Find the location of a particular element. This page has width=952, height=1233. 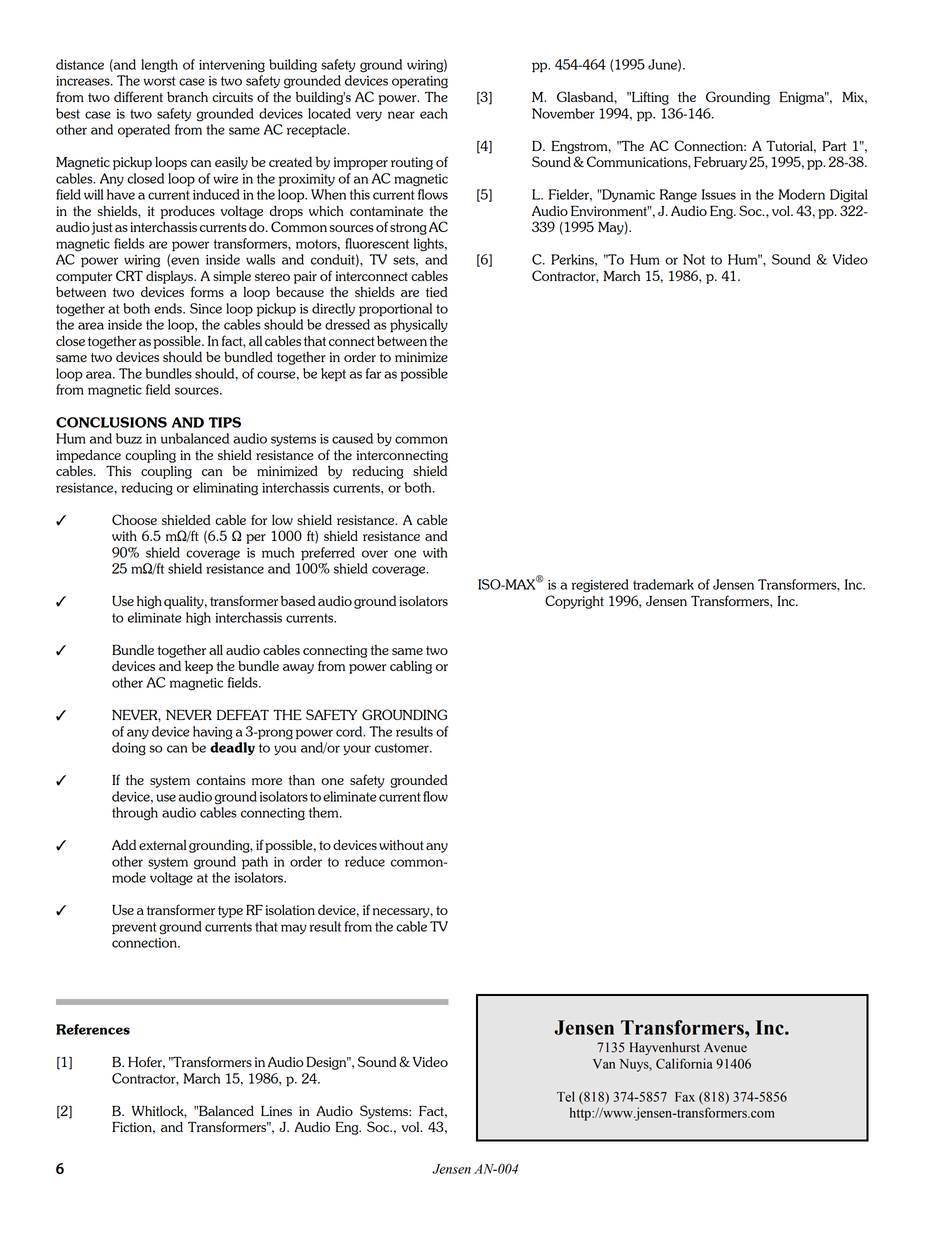

ends is located at coordinates (169, 308).
